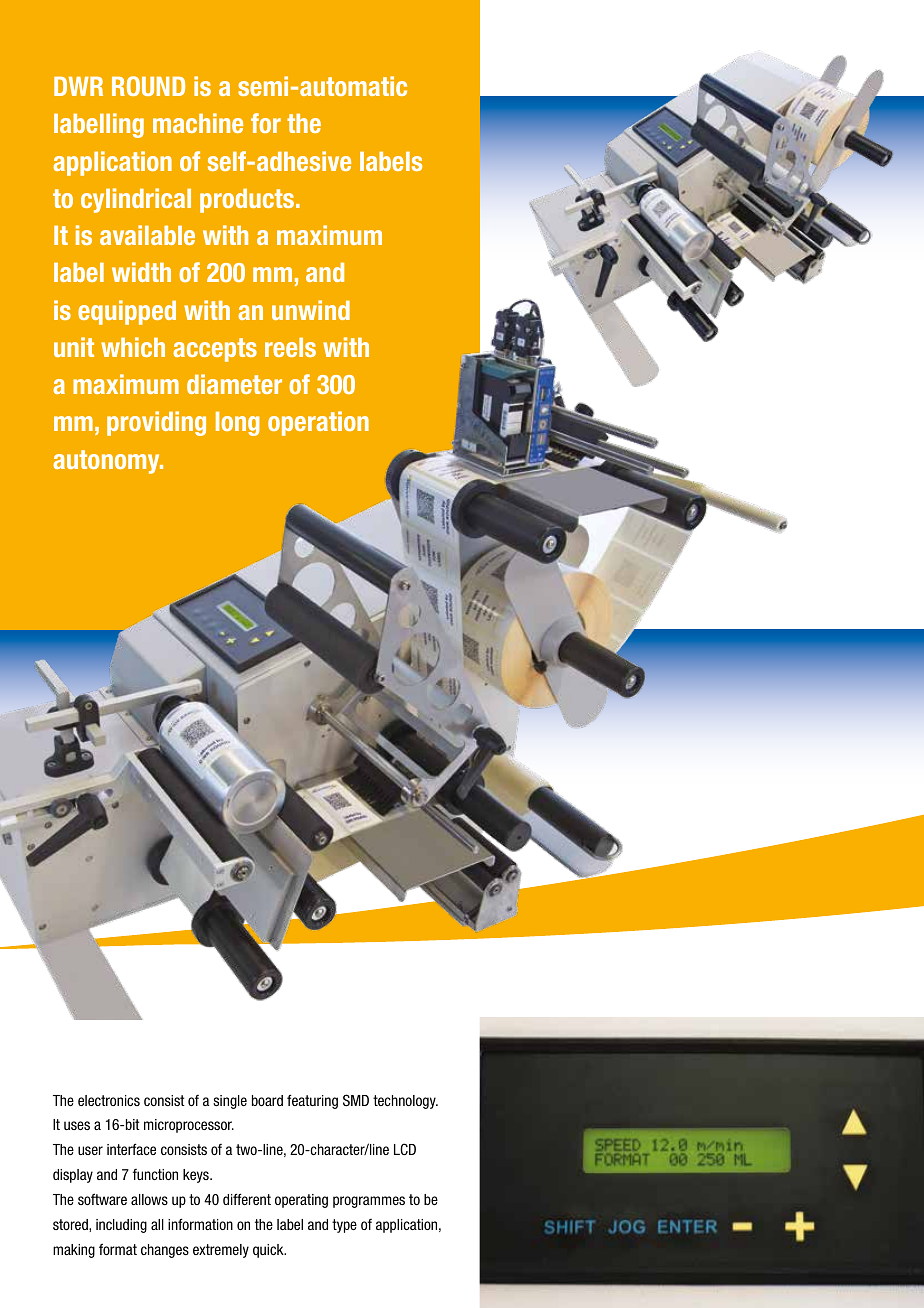  Describe the element at coordinates (318, 423) in the image. I see `operation` at that location.
